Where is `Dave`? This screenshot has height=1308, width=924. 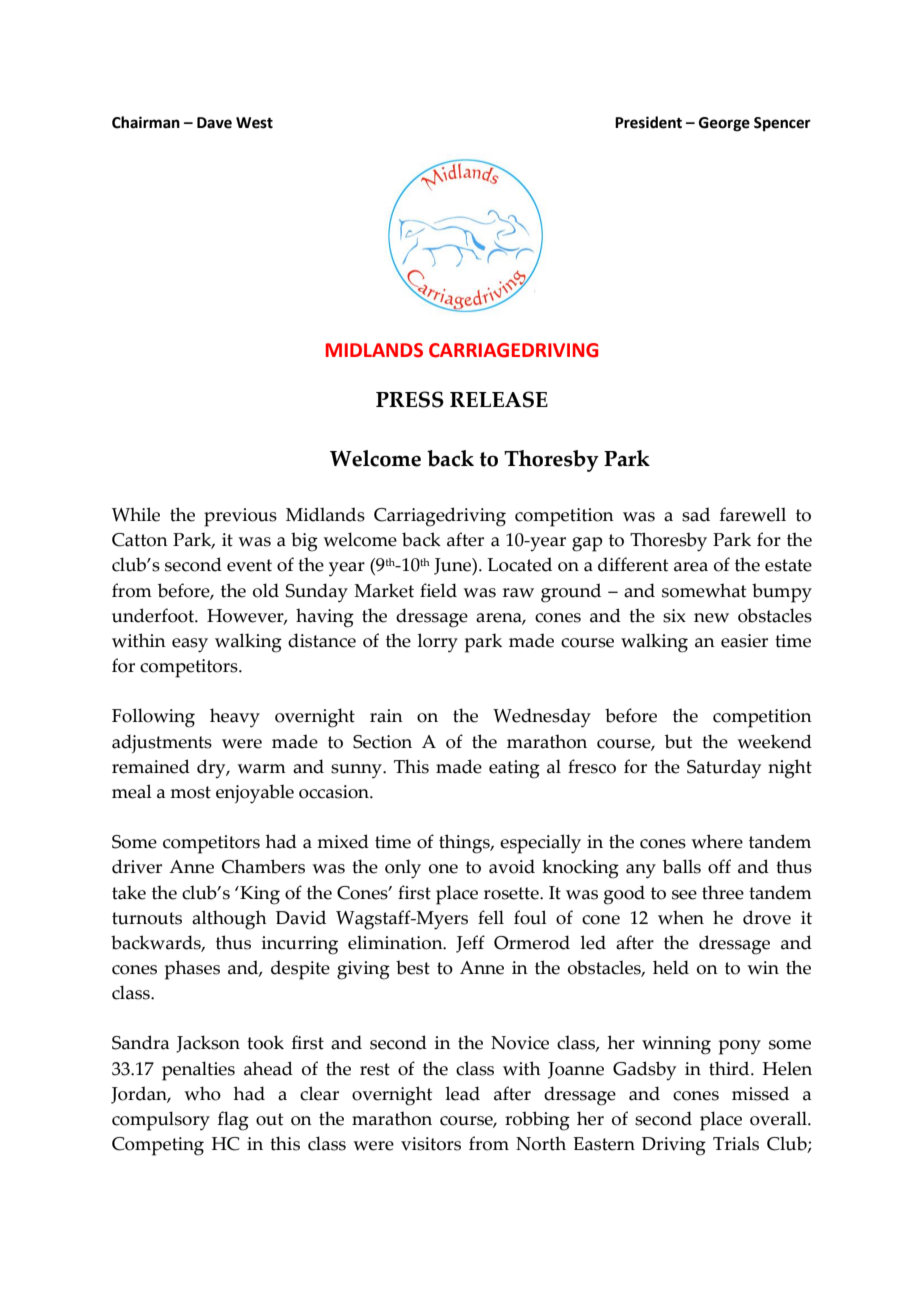 Dave is located at coordinates (214, 123).
